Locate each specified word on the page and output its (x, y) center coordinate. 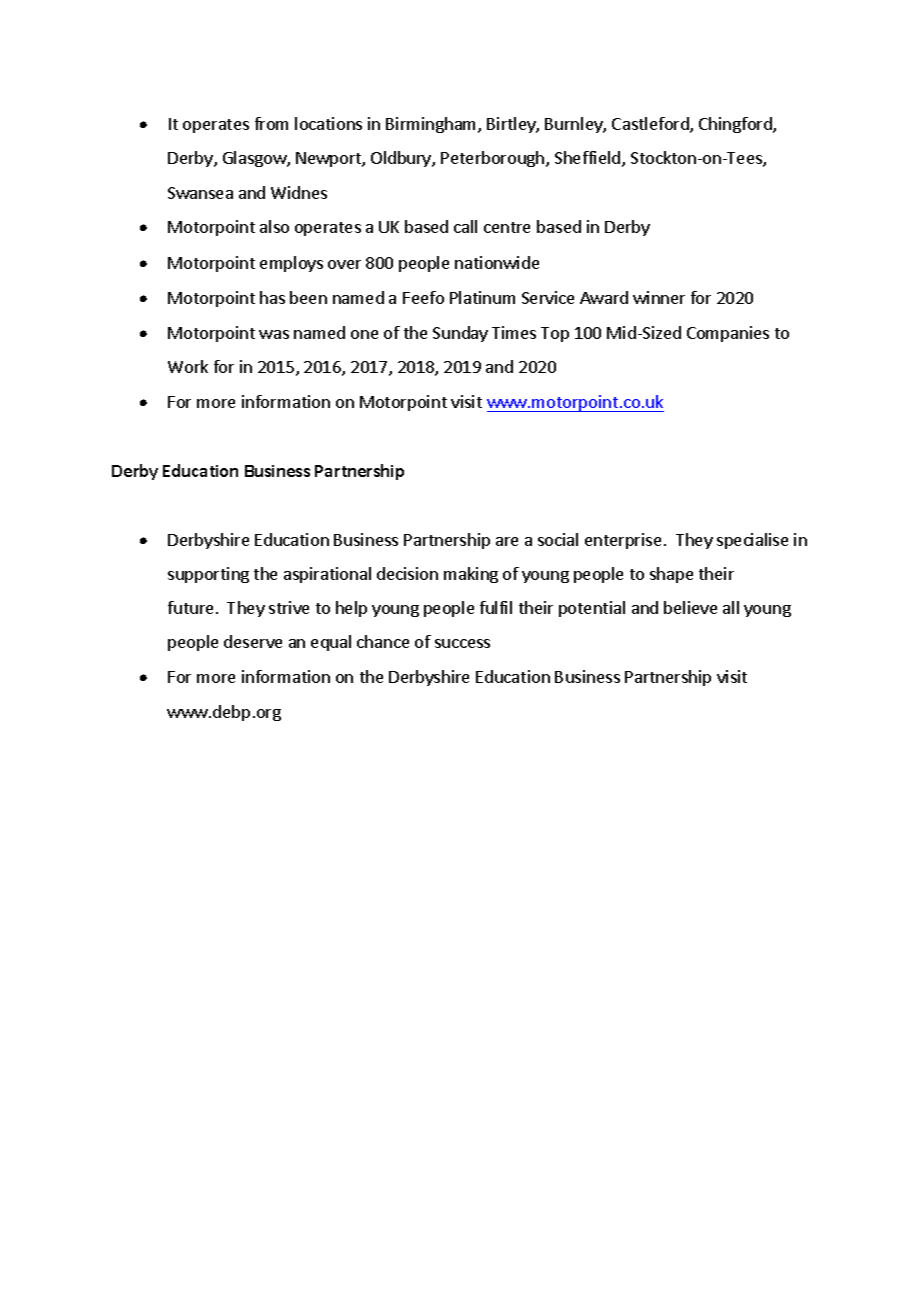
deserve (253, 641)
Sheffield (589, 159)
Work (188, 366)
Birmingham (432, 125)
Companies (728, 334)
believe (690, 607)
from (271, 123)
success (462, 643)
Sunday (460, 334)
